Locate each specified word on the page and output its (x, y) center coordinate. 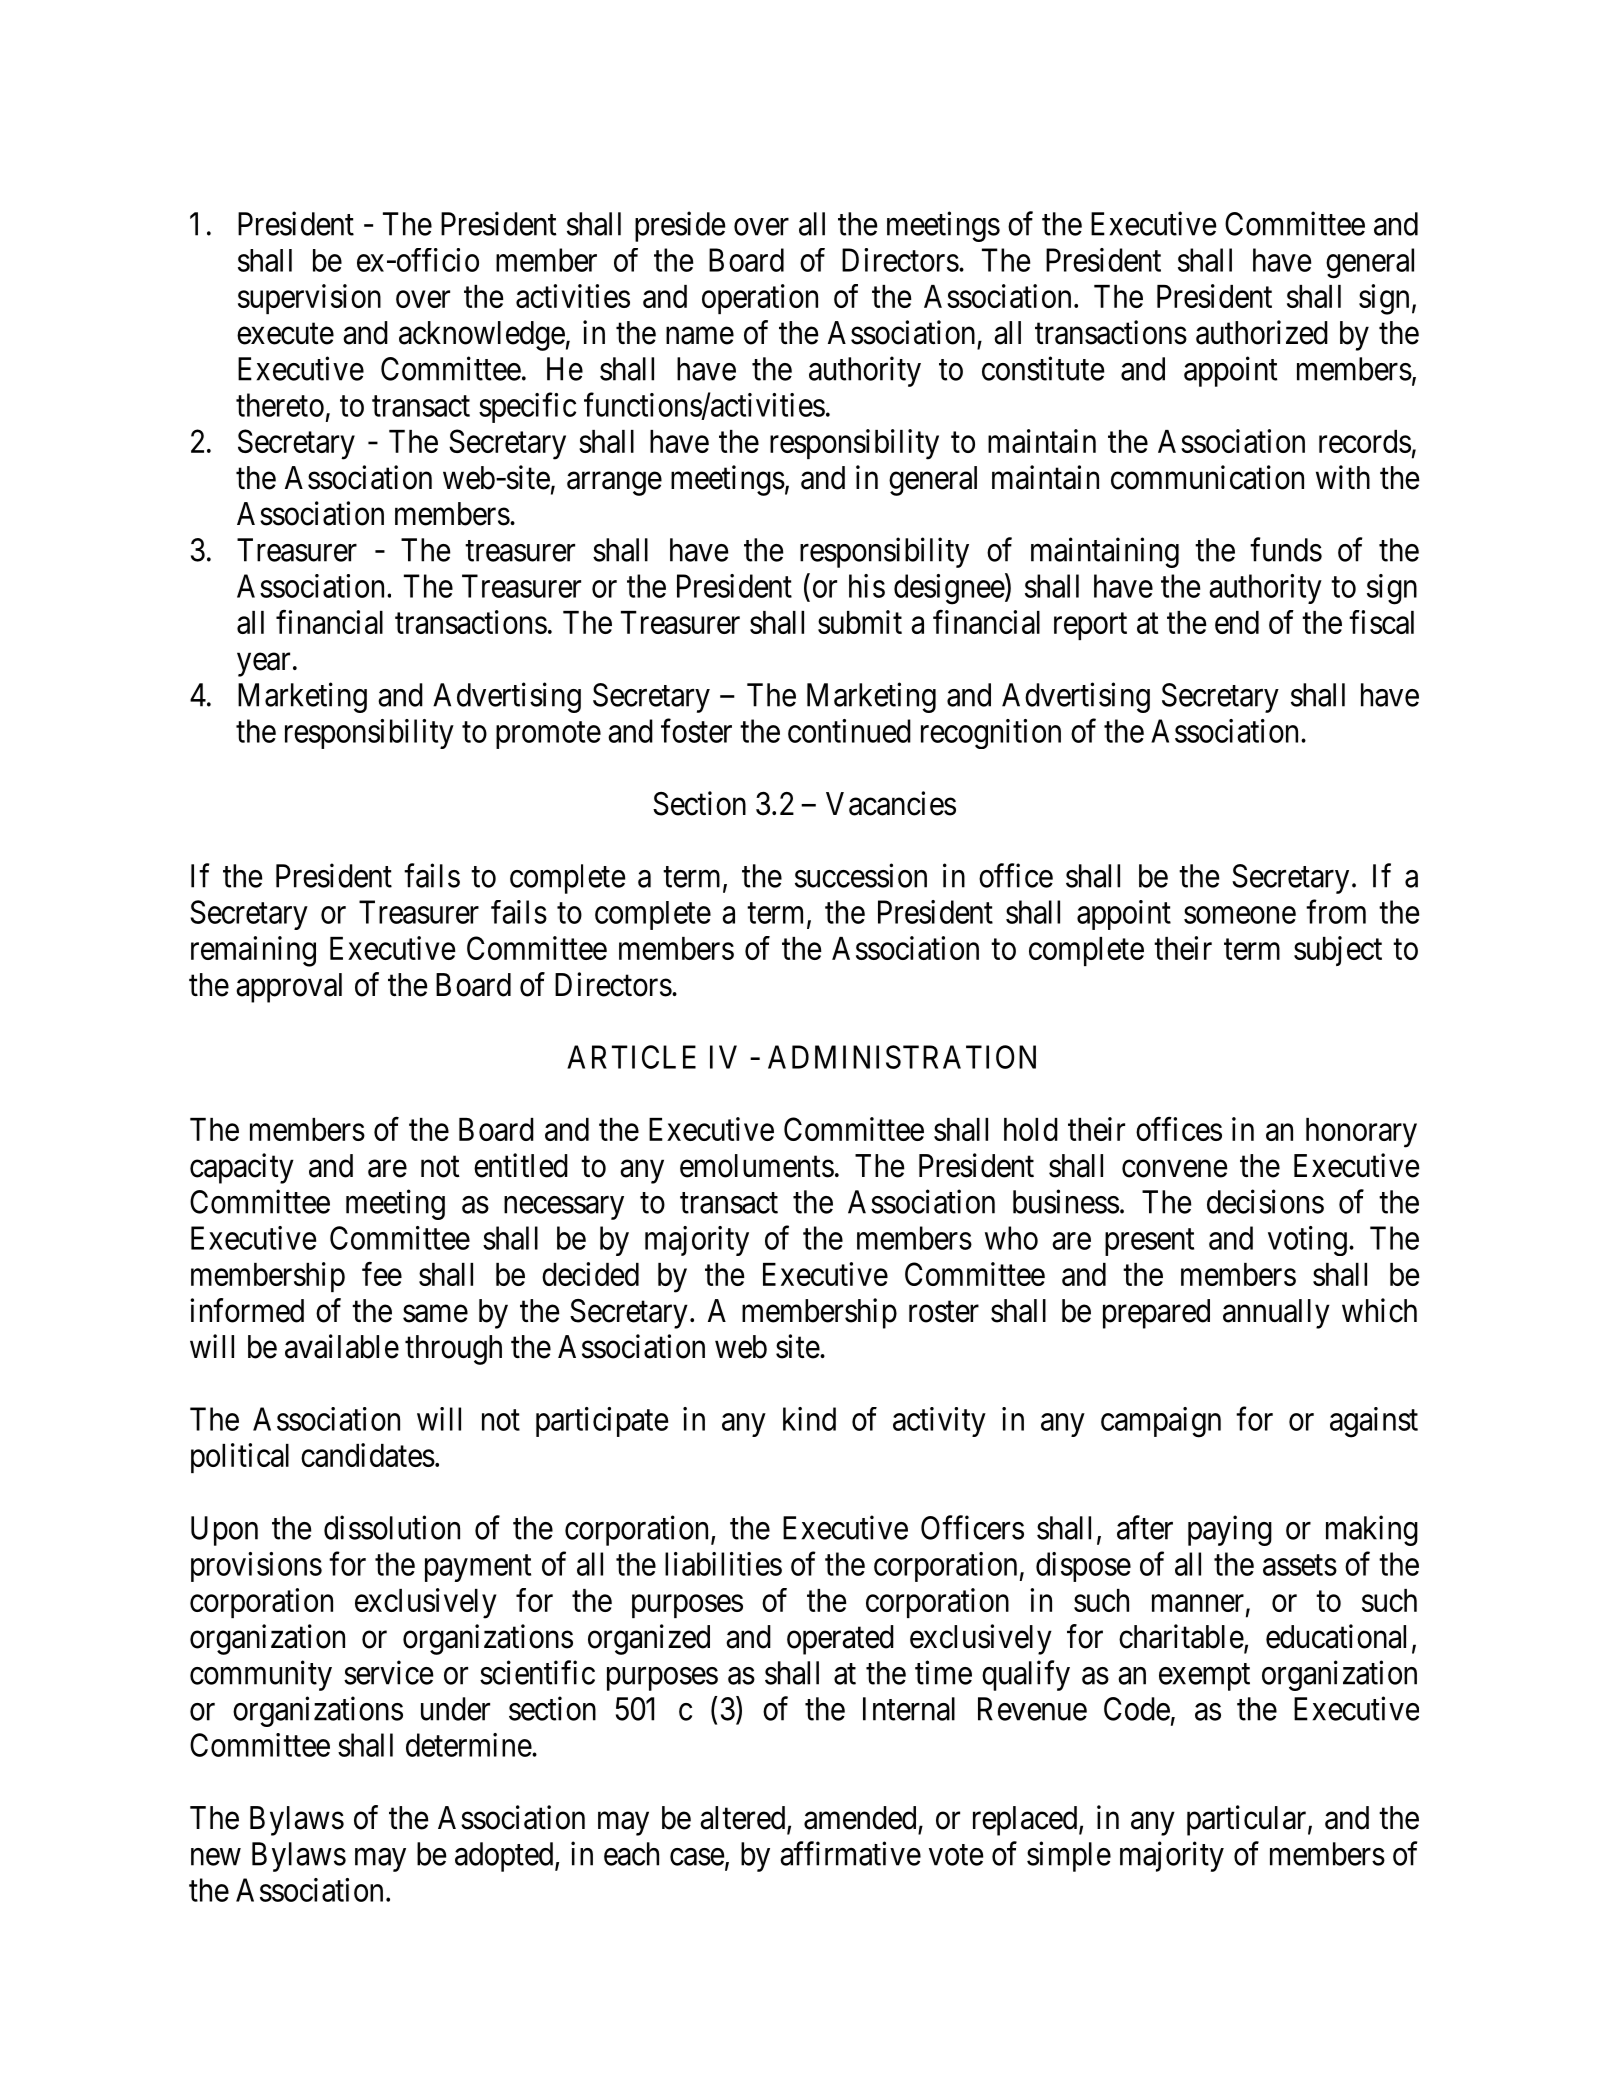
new (216, 1857)
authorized (1262, 332)
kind (809, 1419)
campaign (1161, 1422)
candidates (368, 1455)
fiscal (1381, 622)
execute (285, 334)
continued (849, 731)
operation (760, 299)
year (263, 665)
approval (289, 988)
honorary (1361, 1133)
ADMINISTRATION (902, 1057)
